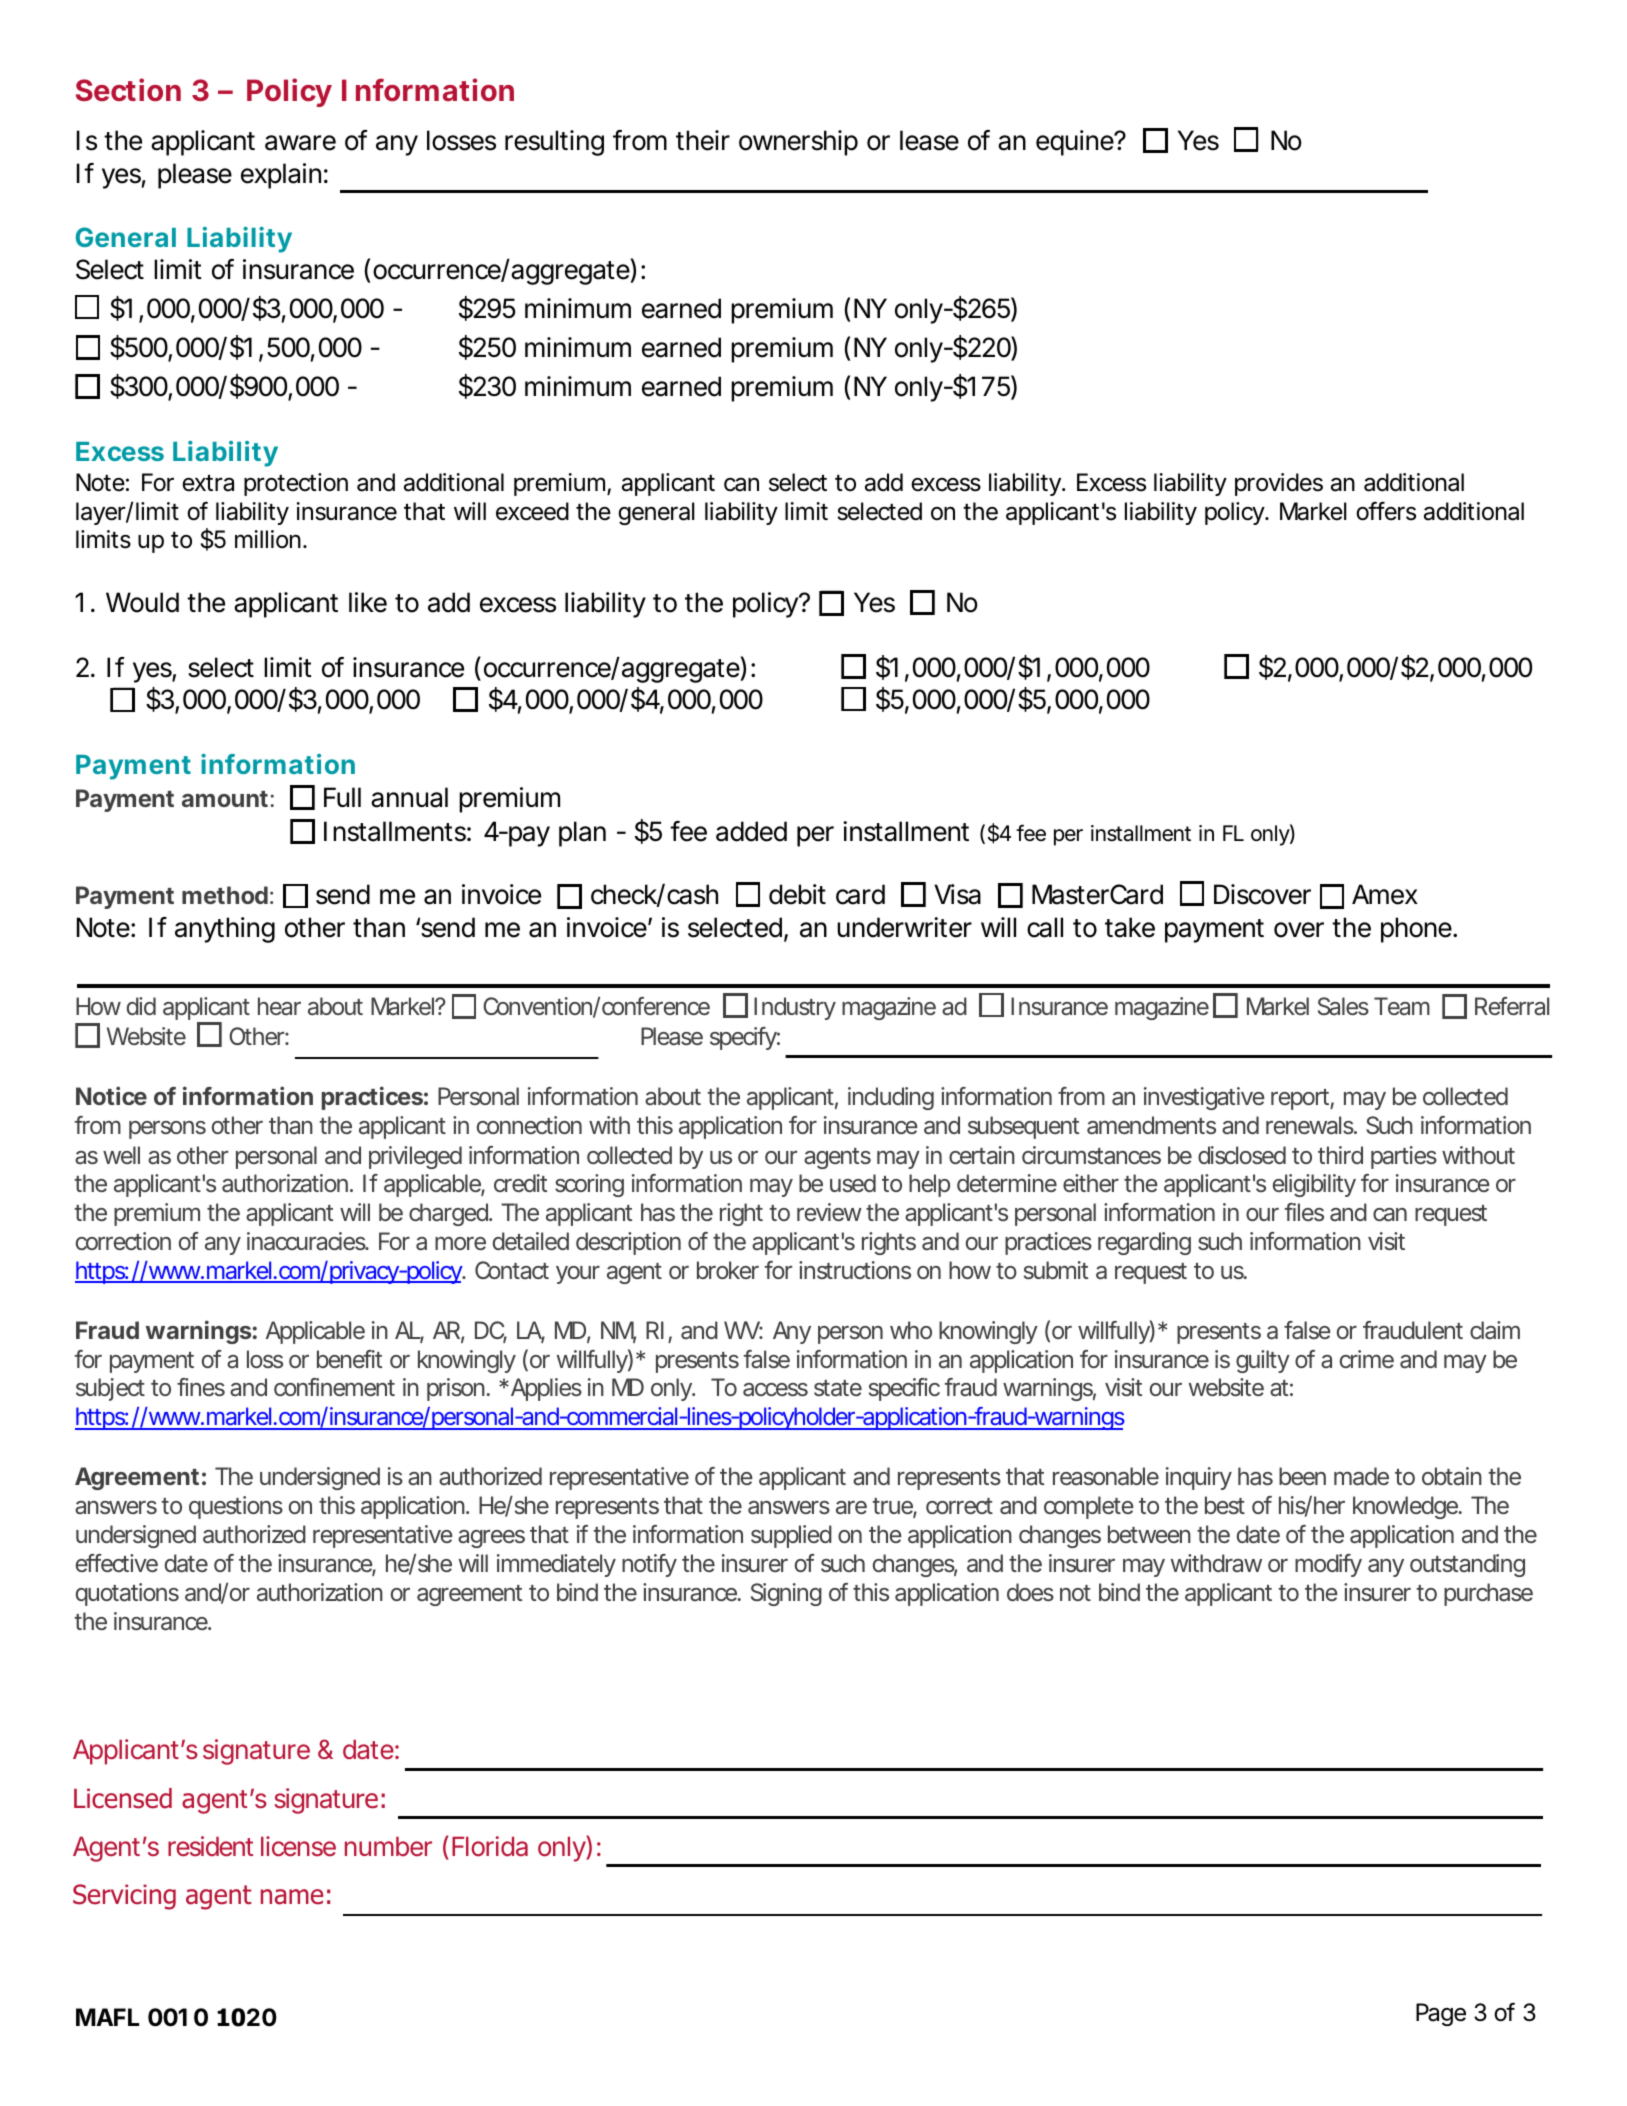 This screenshot has height=2106, width=1627. What do you see at coordinates (791, 1536) in the screenshot?
I see `supplied` at bounding box center [791, 1536].
